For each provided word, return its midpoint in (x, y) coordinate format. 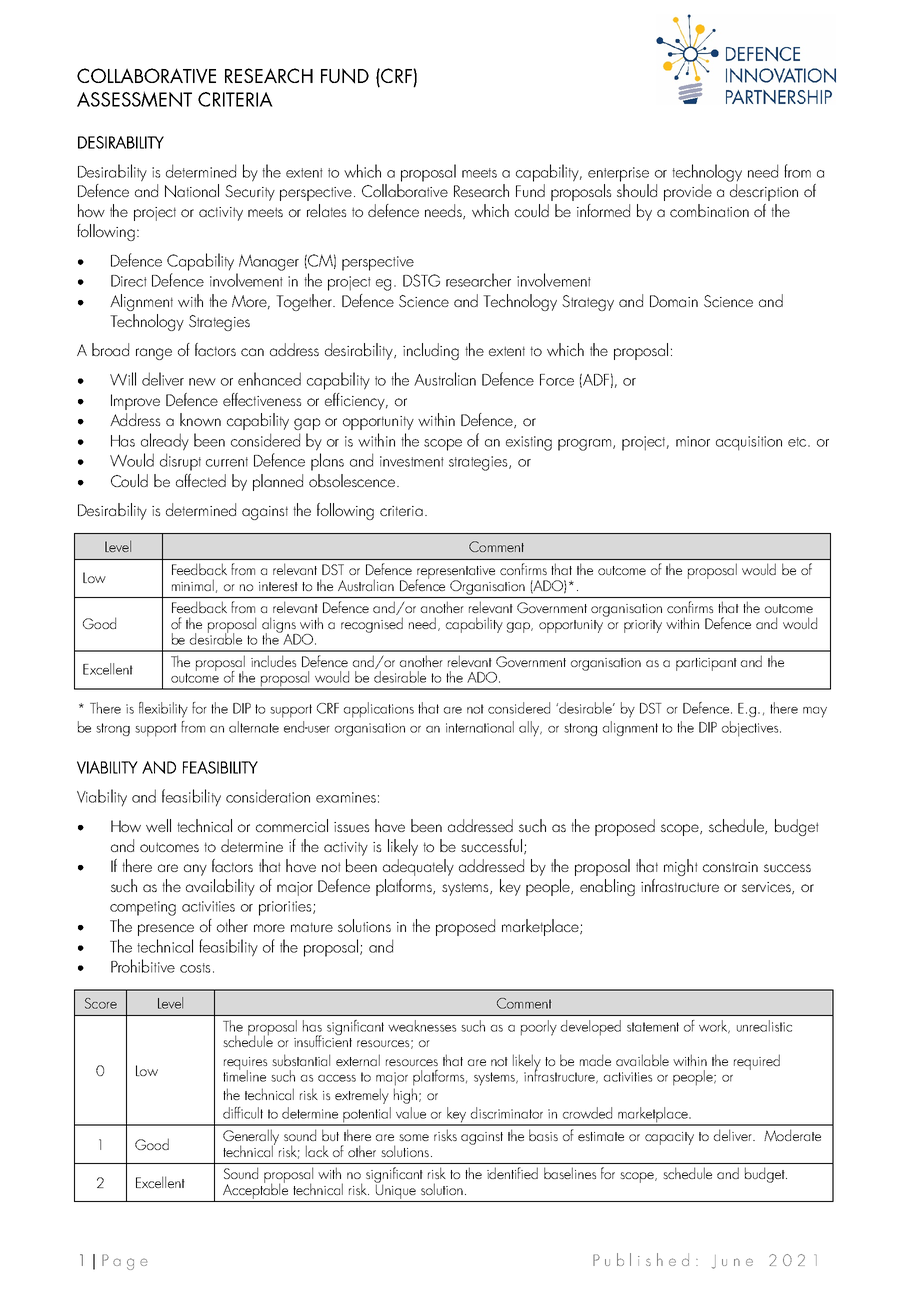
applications (379, 710)
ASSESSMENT (134, 99)
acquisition (749, 443)
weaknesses (422, 1026)
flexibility (163, 710)
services (767, 888)
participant (706, 664)
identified (512, 1173)
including (431, 351)
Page (125, 1262)
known (200, 420)
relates (326, 210)
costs (195, 968)
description (764, 192)
